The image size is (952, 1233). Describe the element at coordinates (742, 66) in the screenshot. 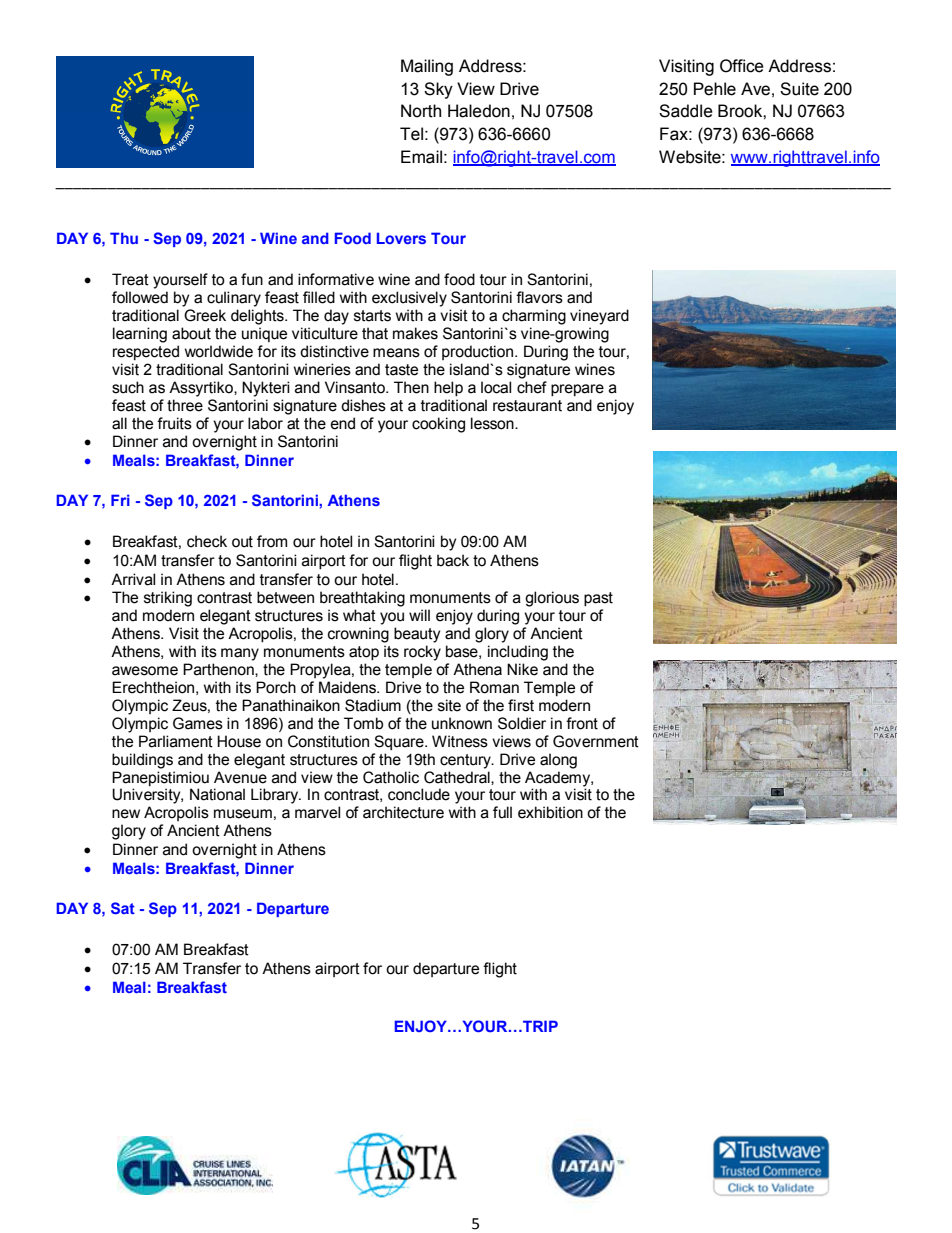

I see `Office` at that location.
